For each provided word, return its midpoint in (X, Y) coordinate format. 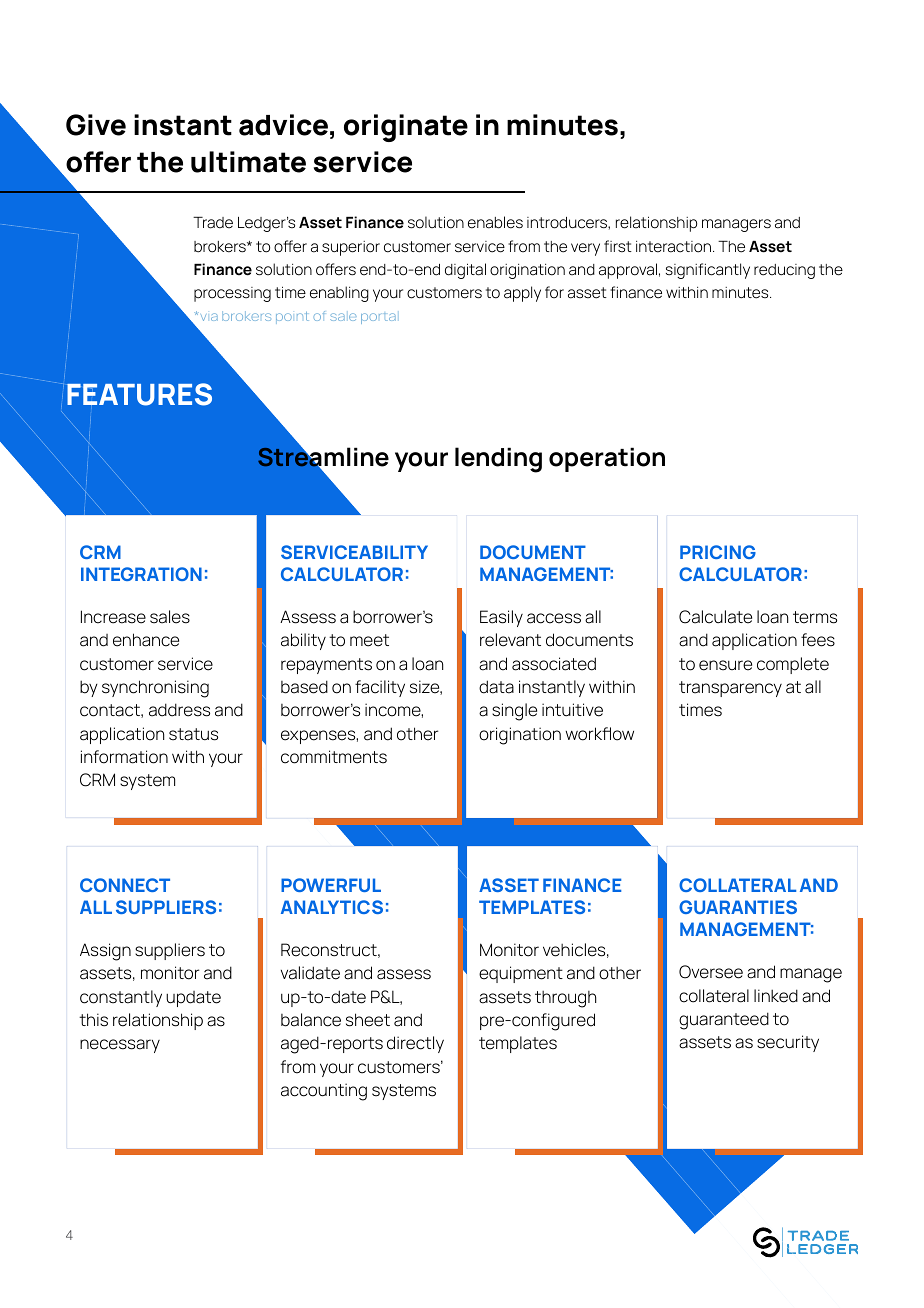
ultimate (248, 162)
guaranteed (724, 1021)
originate (406, 128)
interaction (673, 247)
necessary (120, 1046)
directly (415, 1044)
